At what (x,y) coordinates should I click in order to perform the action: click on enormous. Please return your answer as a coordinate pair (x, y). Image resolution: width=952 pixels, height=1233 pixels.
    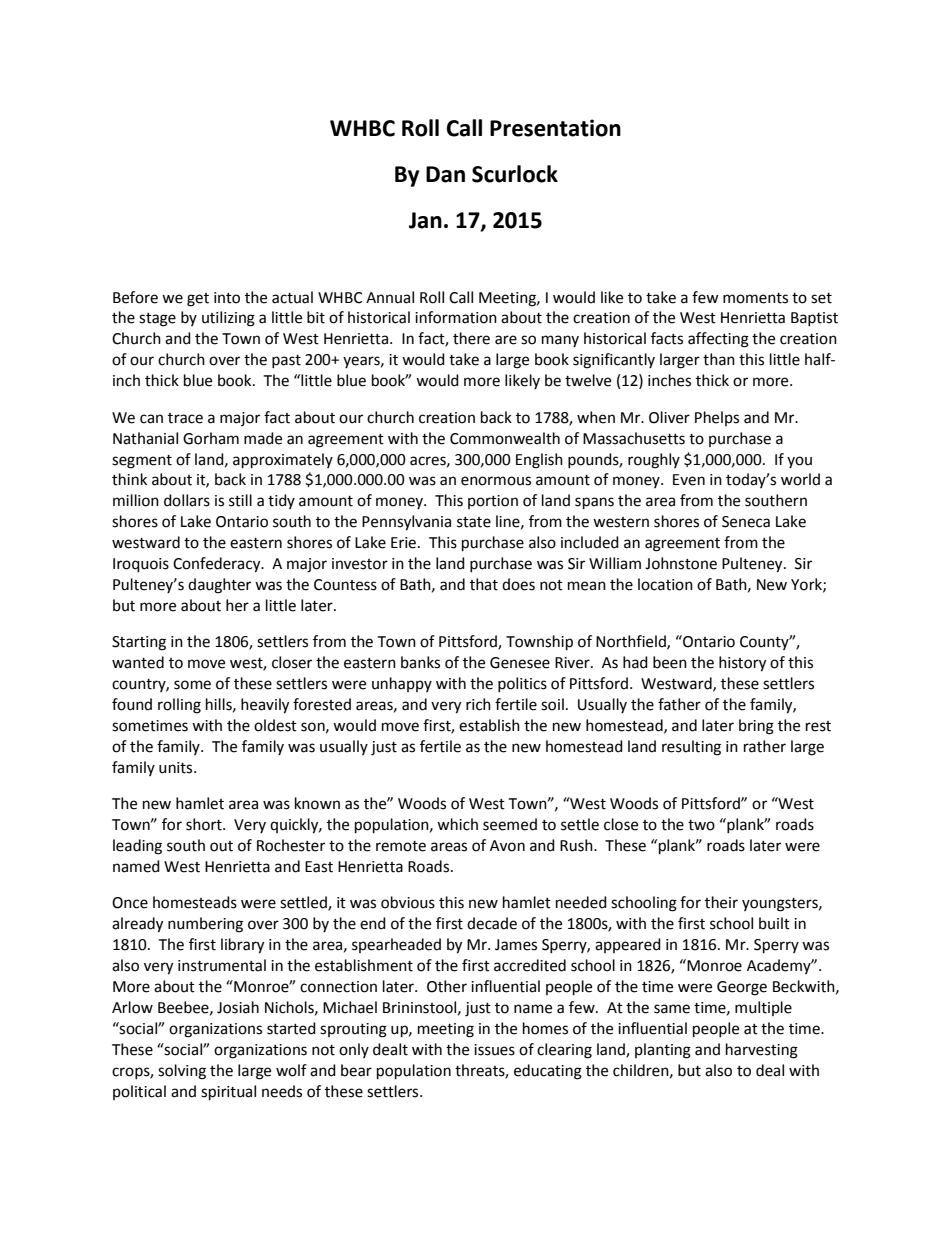
    Looking at the image, I should click on (496, 481).
